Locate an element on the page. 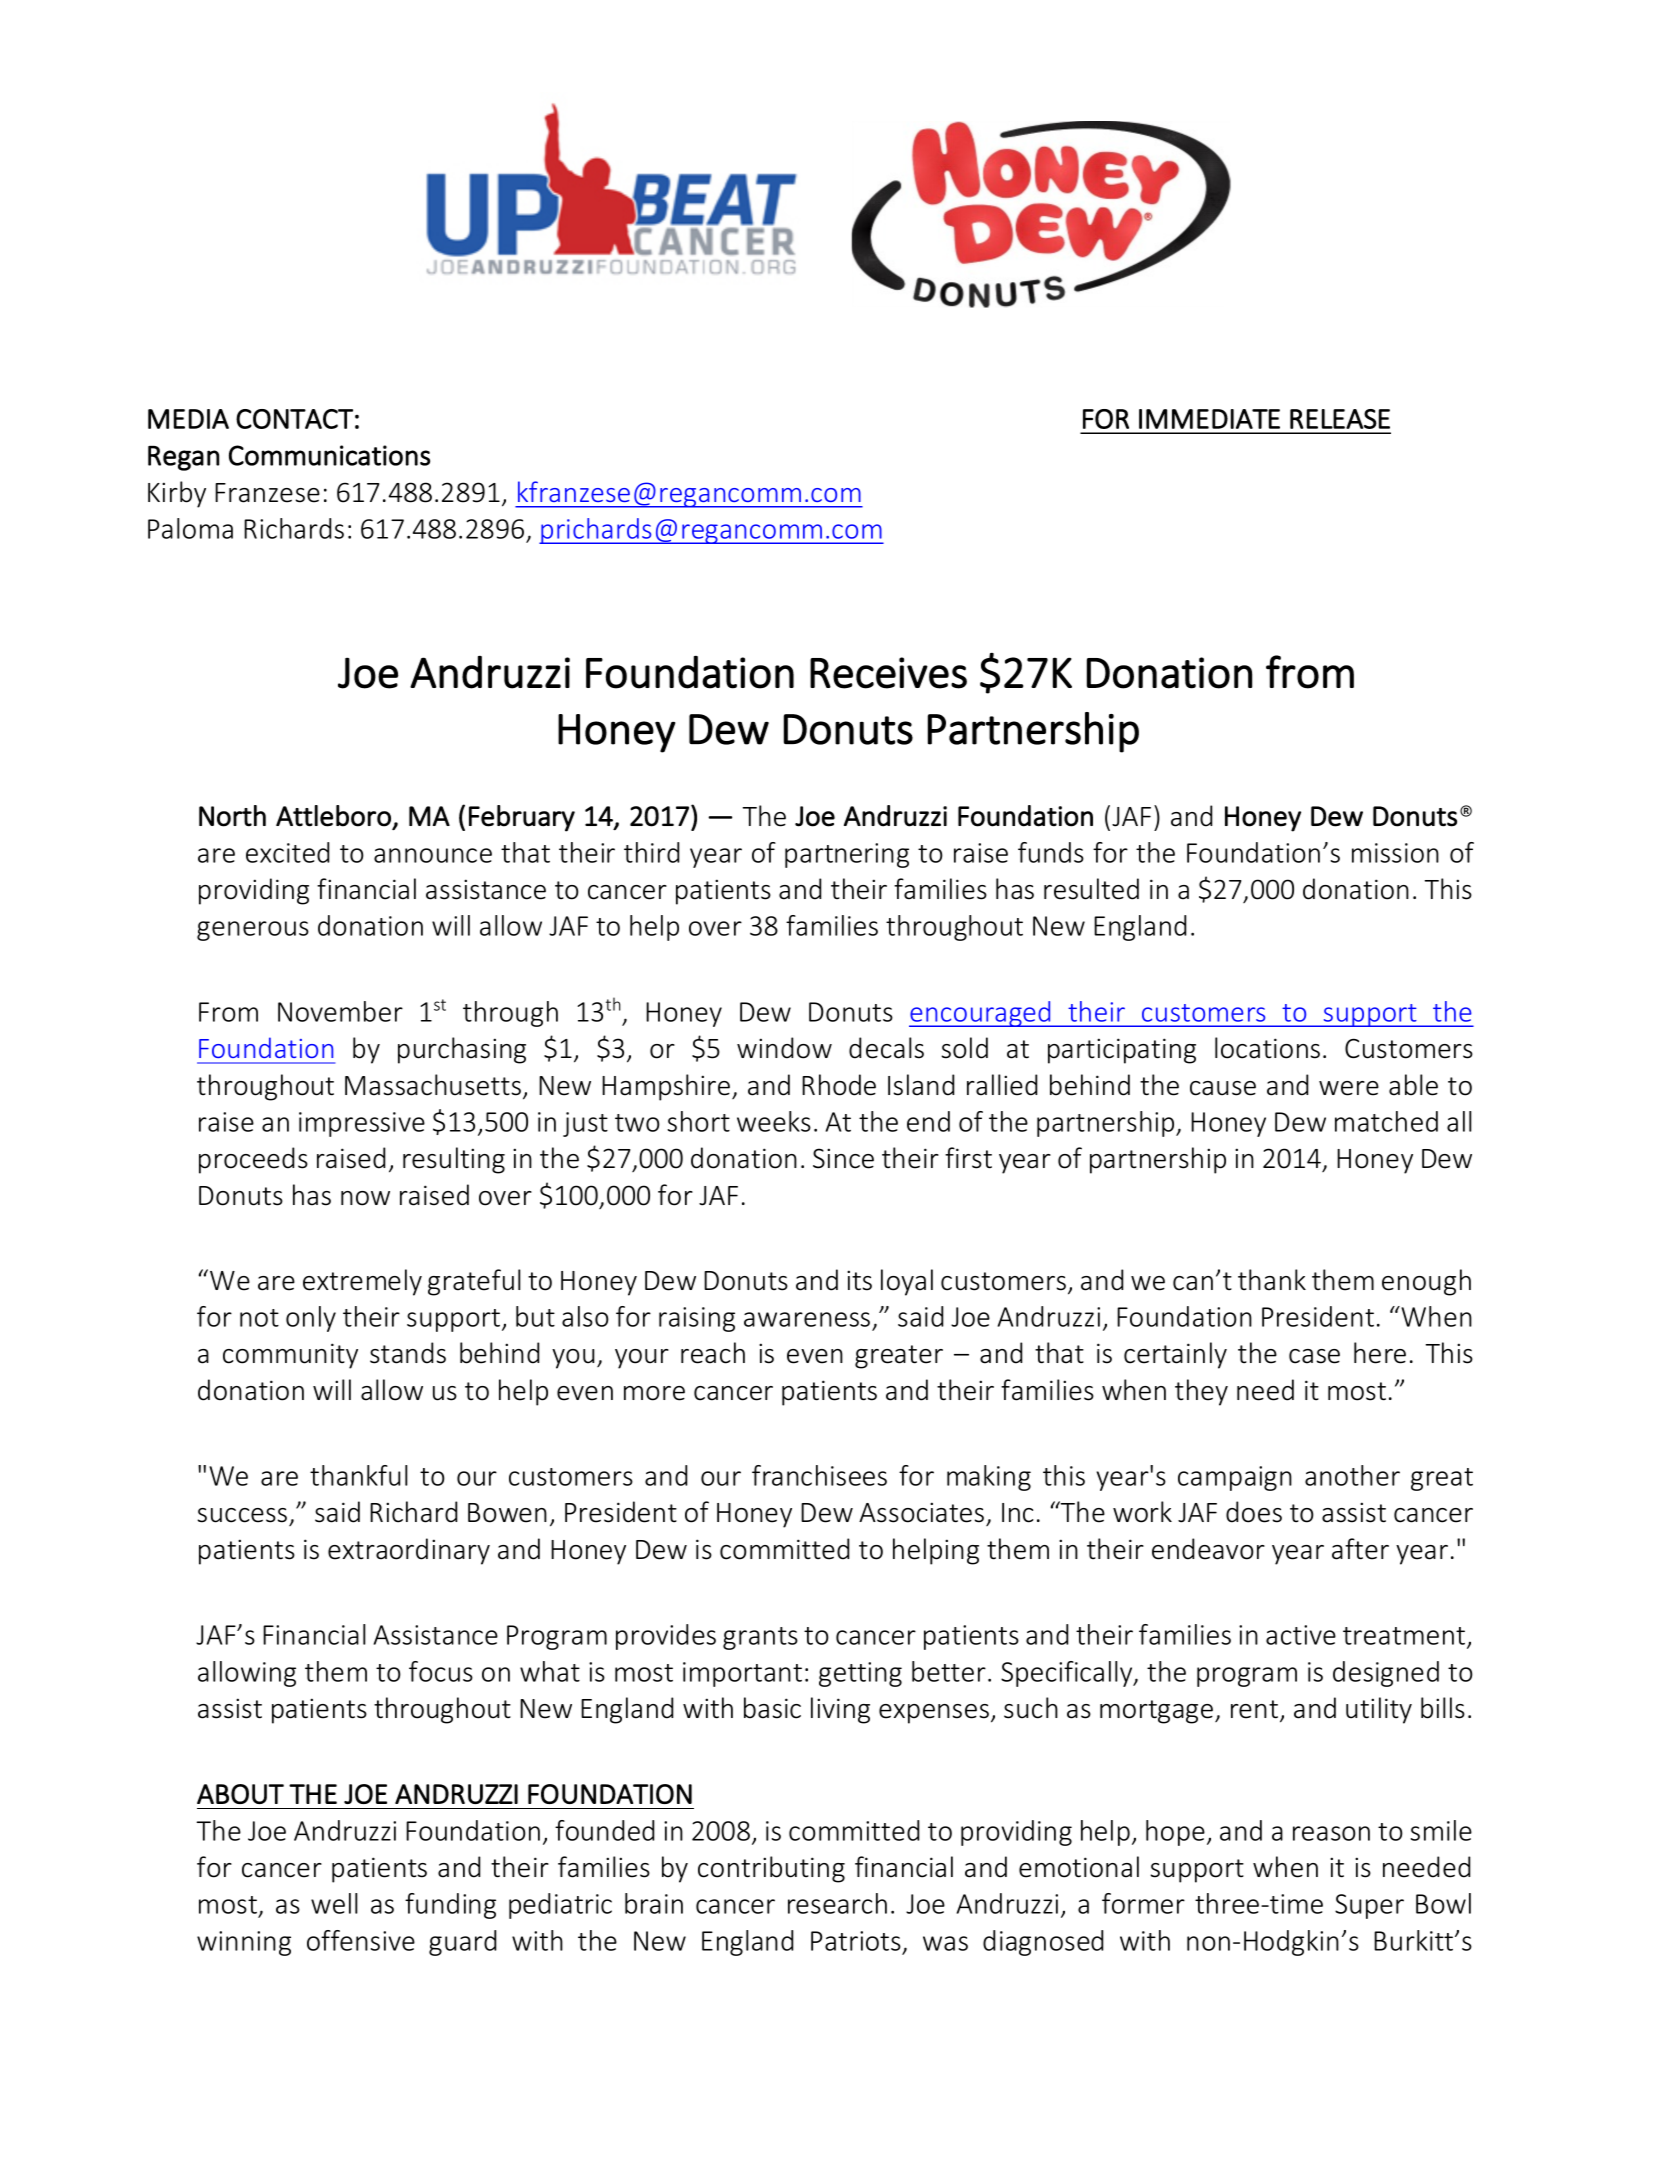 The image size is (1669, 2160). Super is located at coordinates (1369, 1906).
